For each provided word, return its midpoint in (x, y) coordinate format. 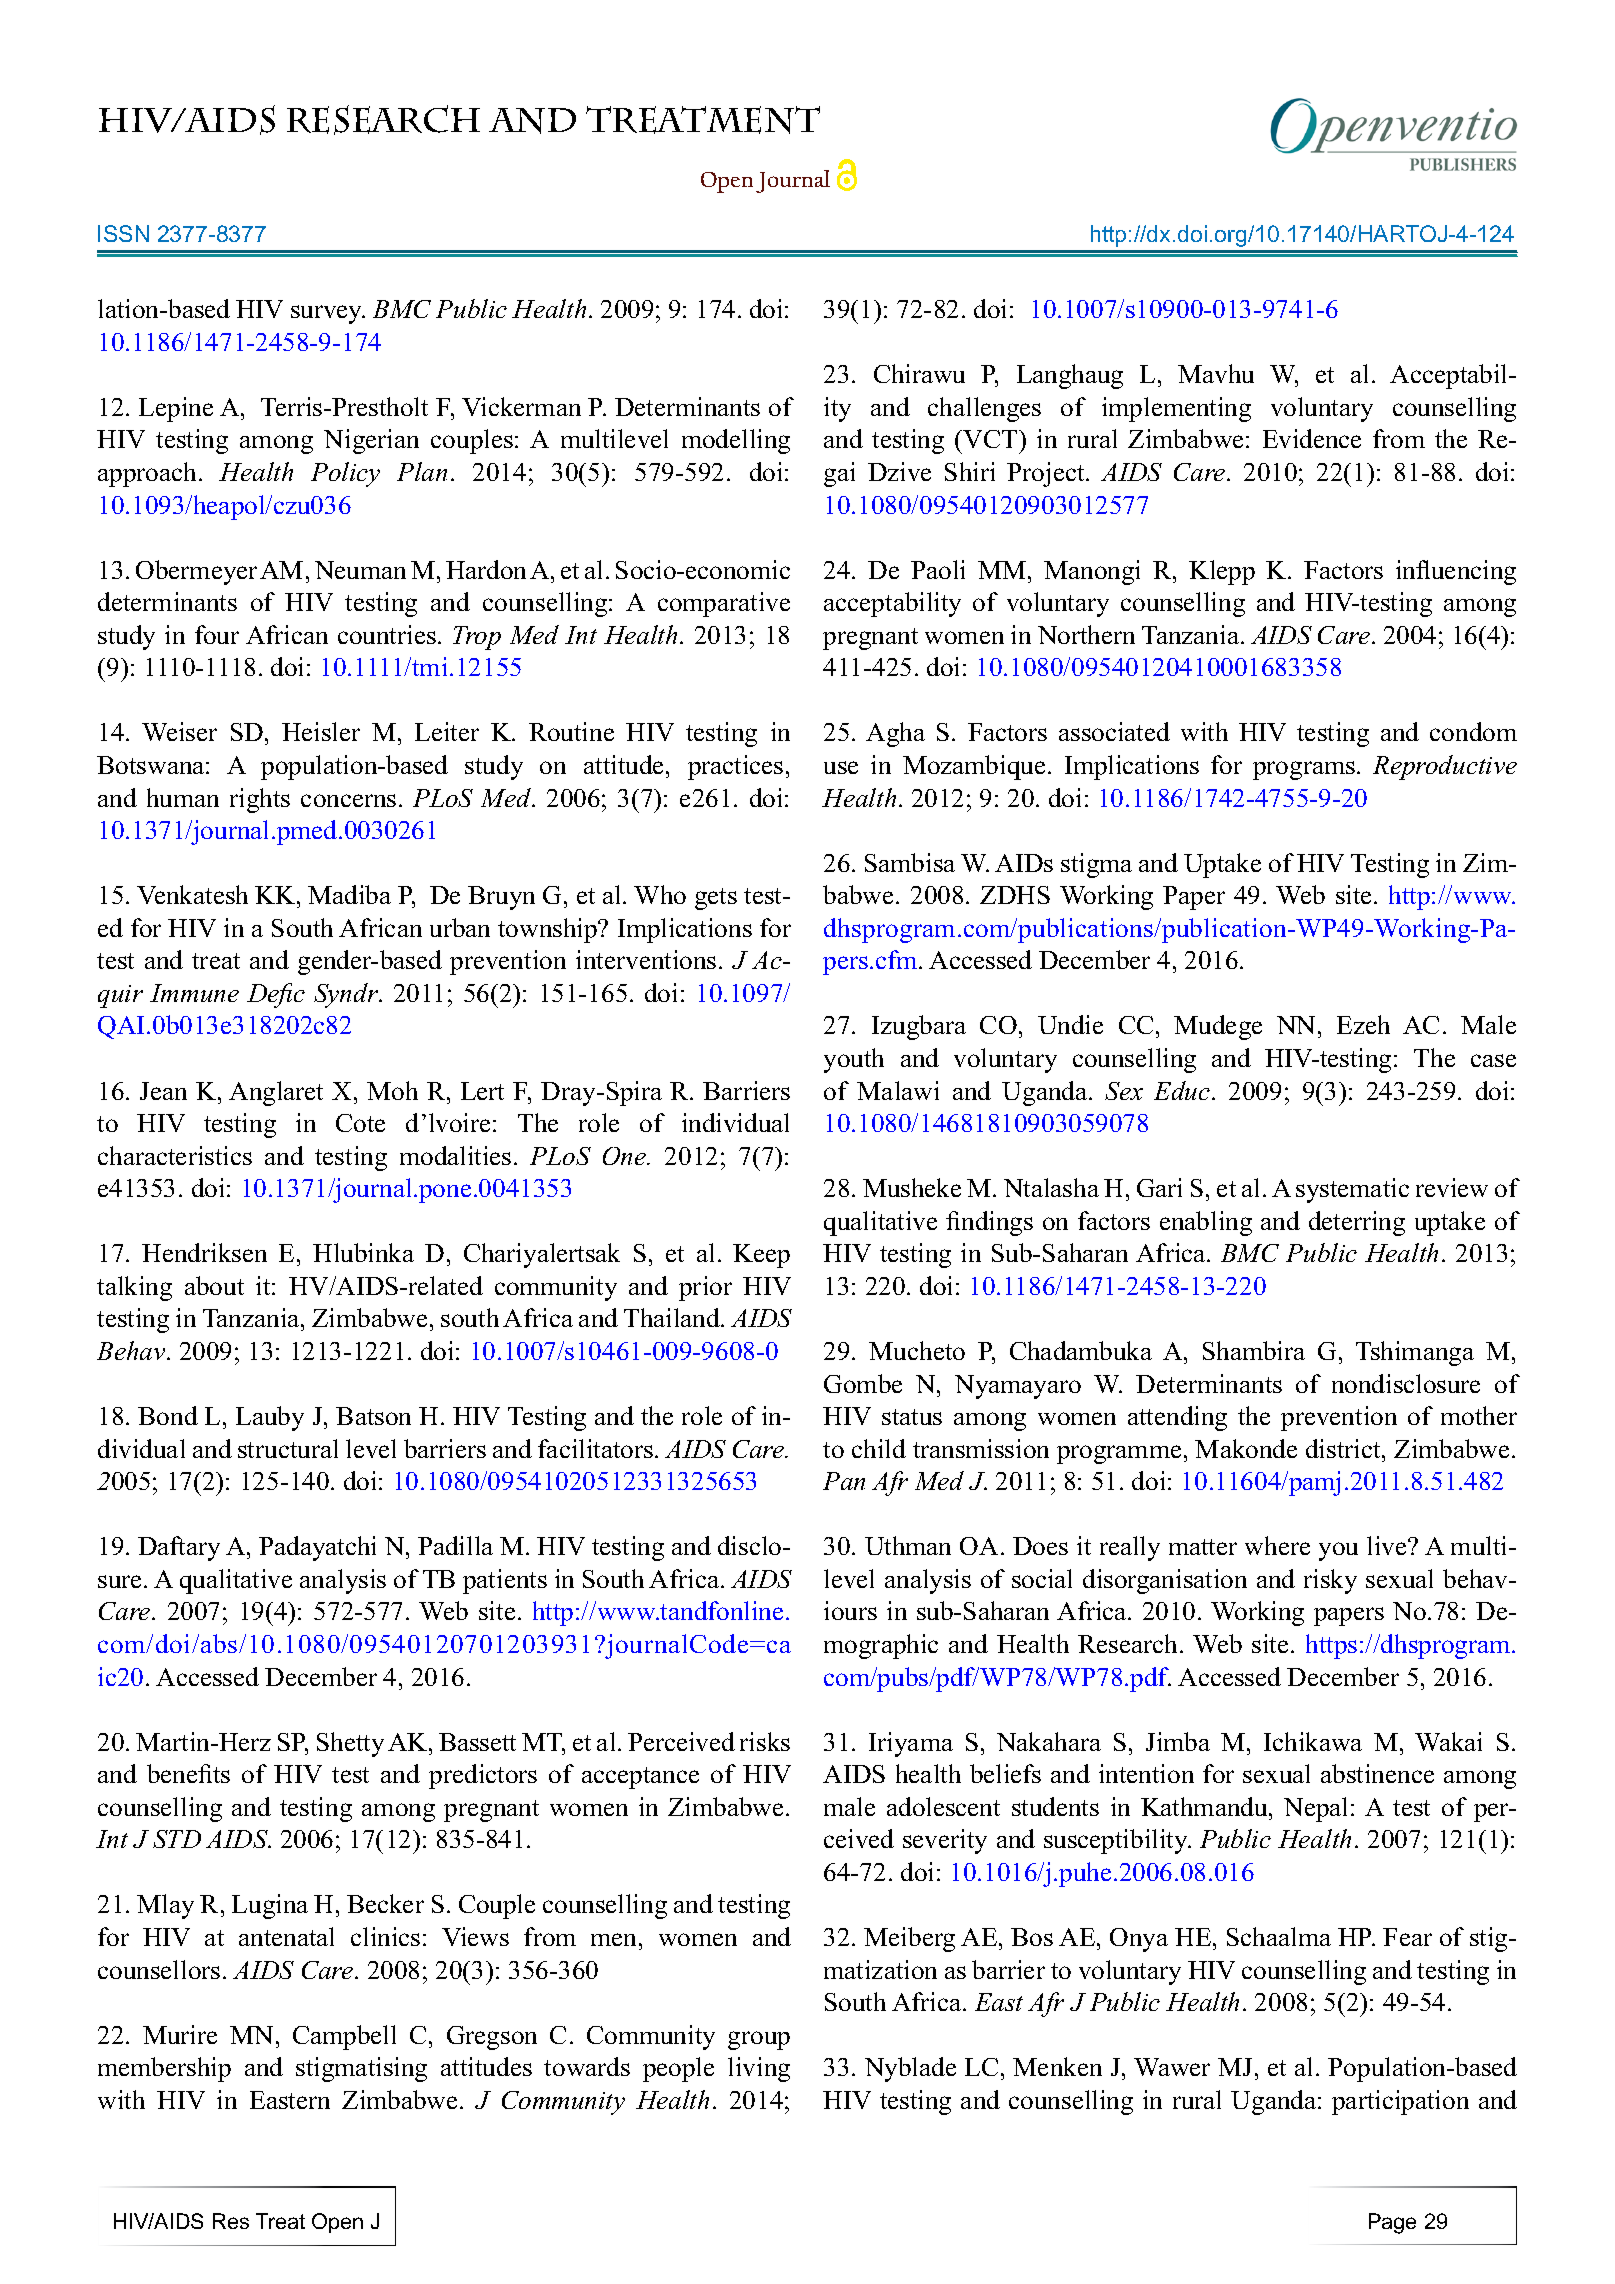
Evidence (1312, 438)
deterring (1357, 1223)
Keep (761, 1256)
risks (765, 1741)
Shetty (350, 1744)
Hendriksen (204, 1252)
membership (164, 2069)
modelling (736, 441)
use (841, 767)
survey (328, 314)
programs (1304, 770)
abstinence (1377, 1773)
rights (260, 800)
